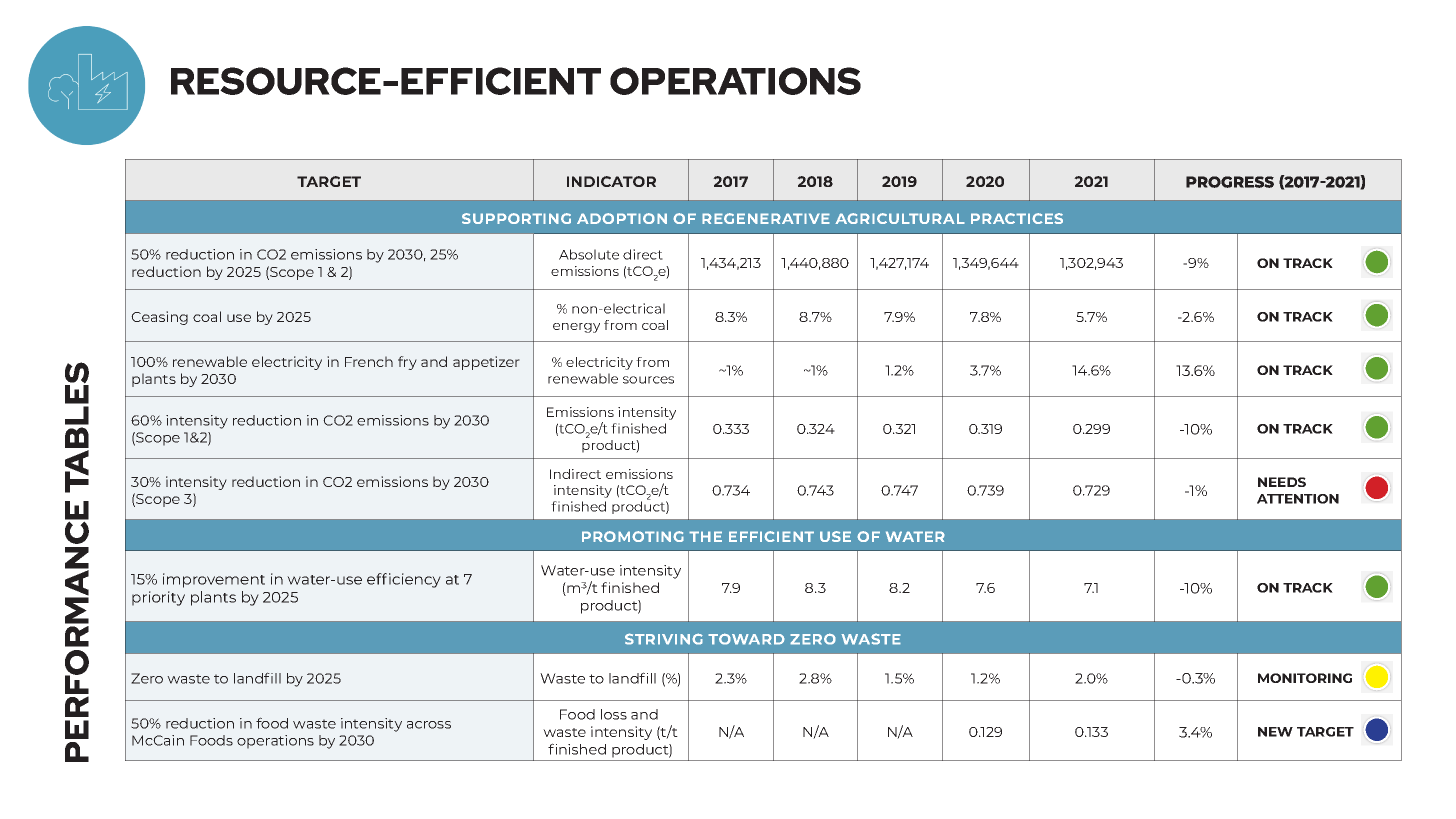  Describe the element at coordinates (369, 361) in the screenshot. I see `French` at that location.
